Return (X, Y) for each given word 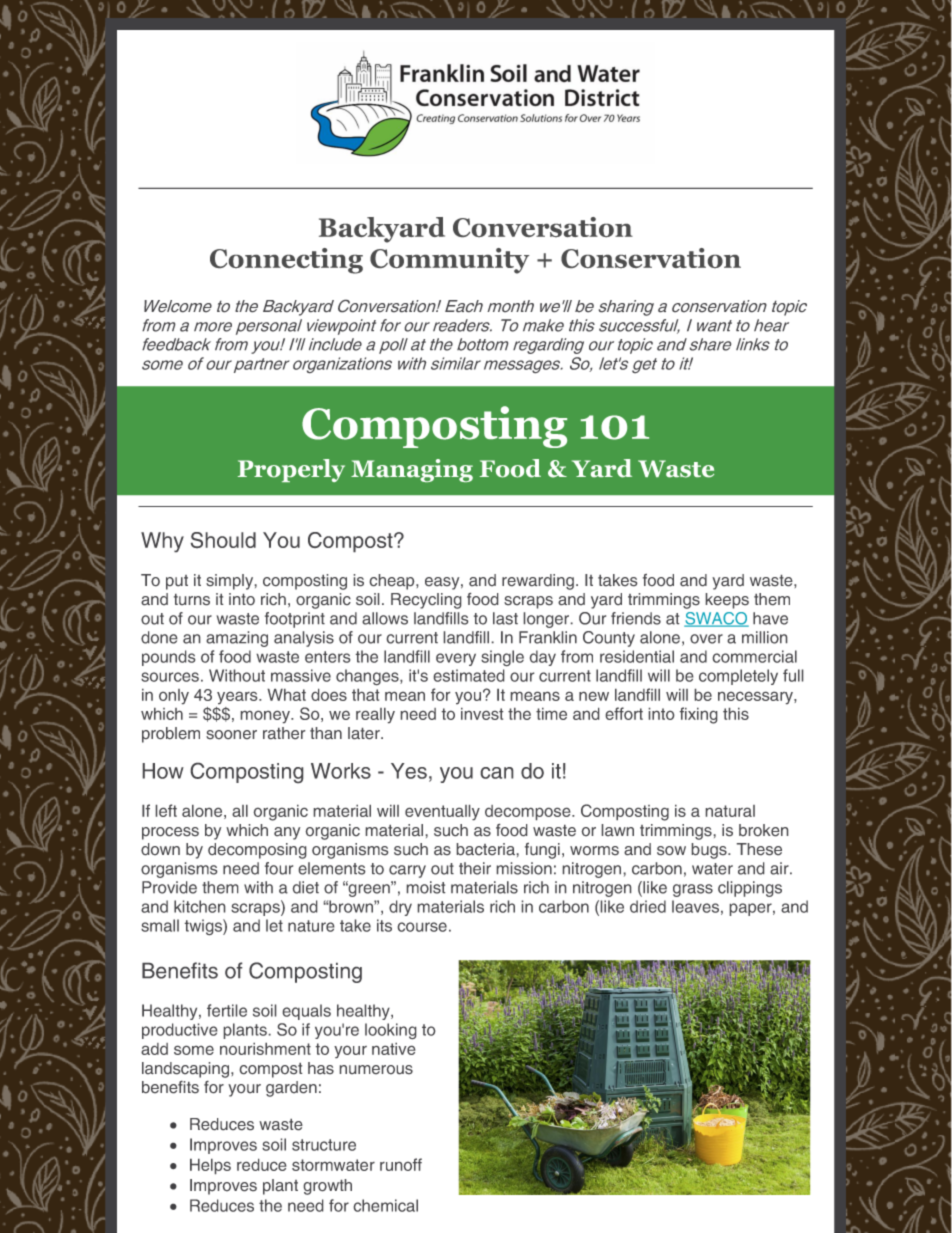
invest (482, 714)
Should (223, 540)
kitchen (199, 906)
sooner (231, 734)
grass (693, 890)
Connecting (286, 261)
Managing (412, 470)
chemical (386, 1205)
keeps (727, 601)
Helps (210, 1166)
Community (449, 261)
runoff (401, 1164)
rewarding (538, 582)
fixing (698, 715)
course (422, 927)
